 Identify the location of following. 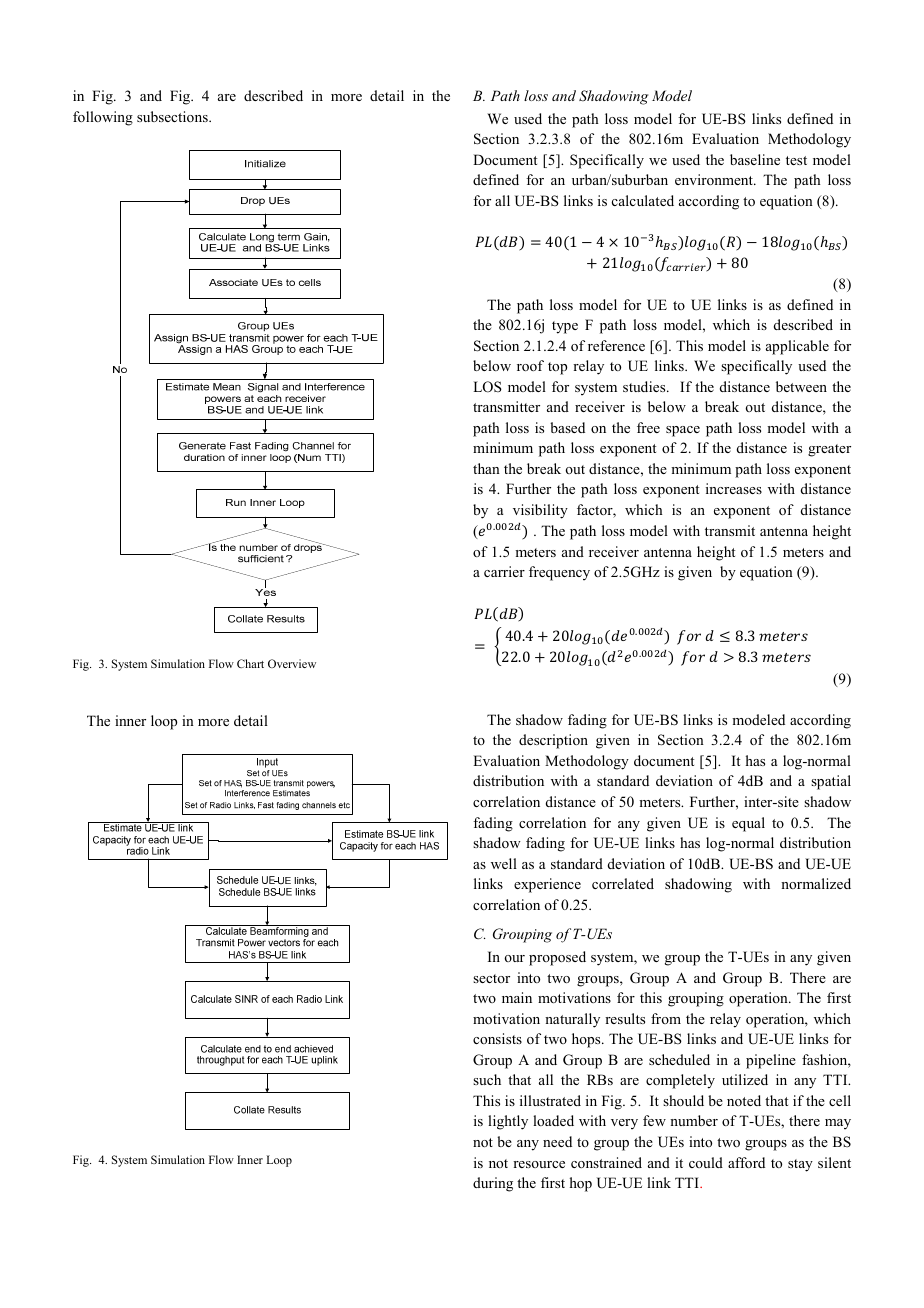
(103, 118).
